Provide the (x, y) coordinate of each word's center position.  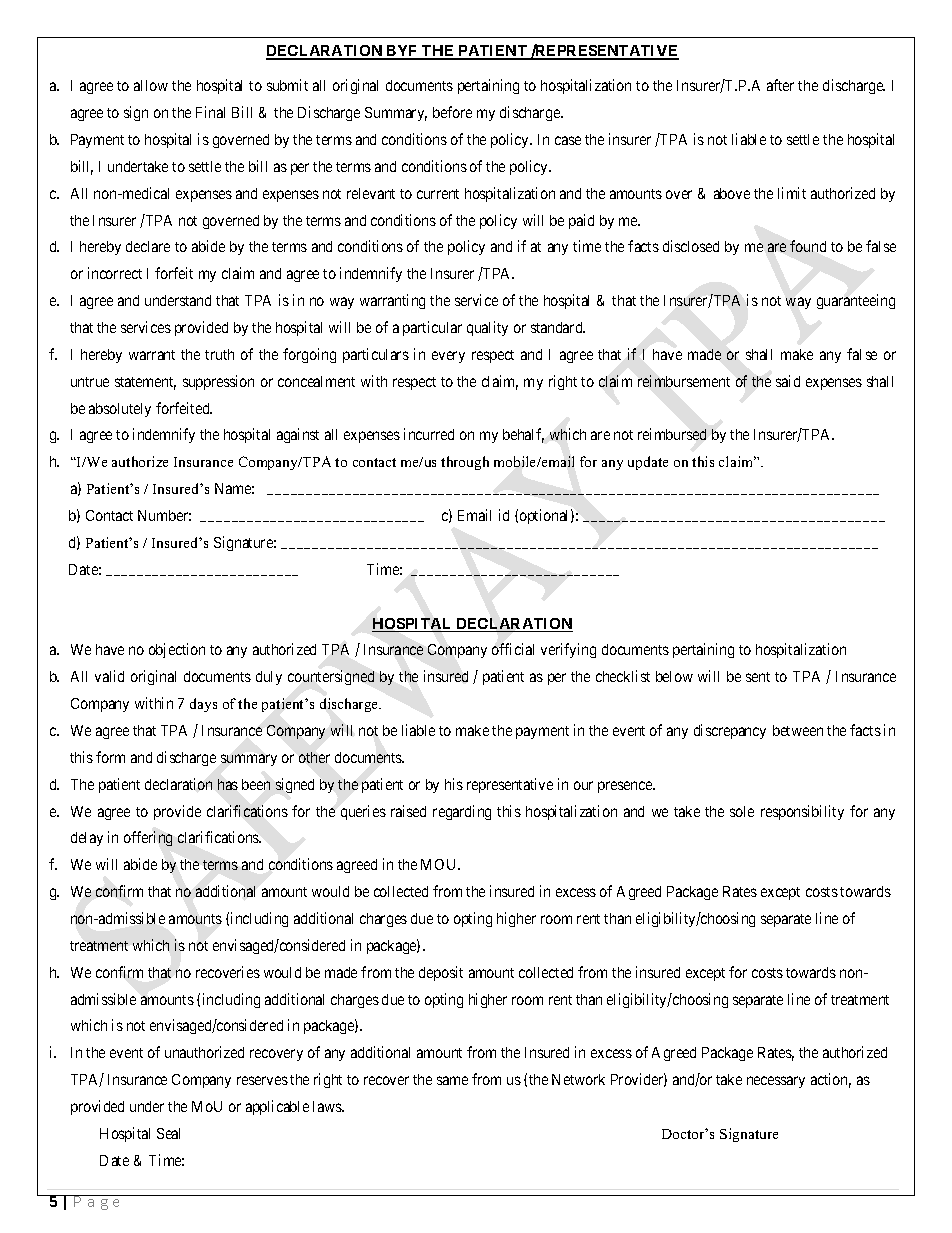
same (452, 1080)
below (674, 676)
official (513, 649)
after (780, 85)
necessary (776, 1082)
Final (210, 112)
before (452, 112)
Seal (168, 1133)
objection (177, 650)
